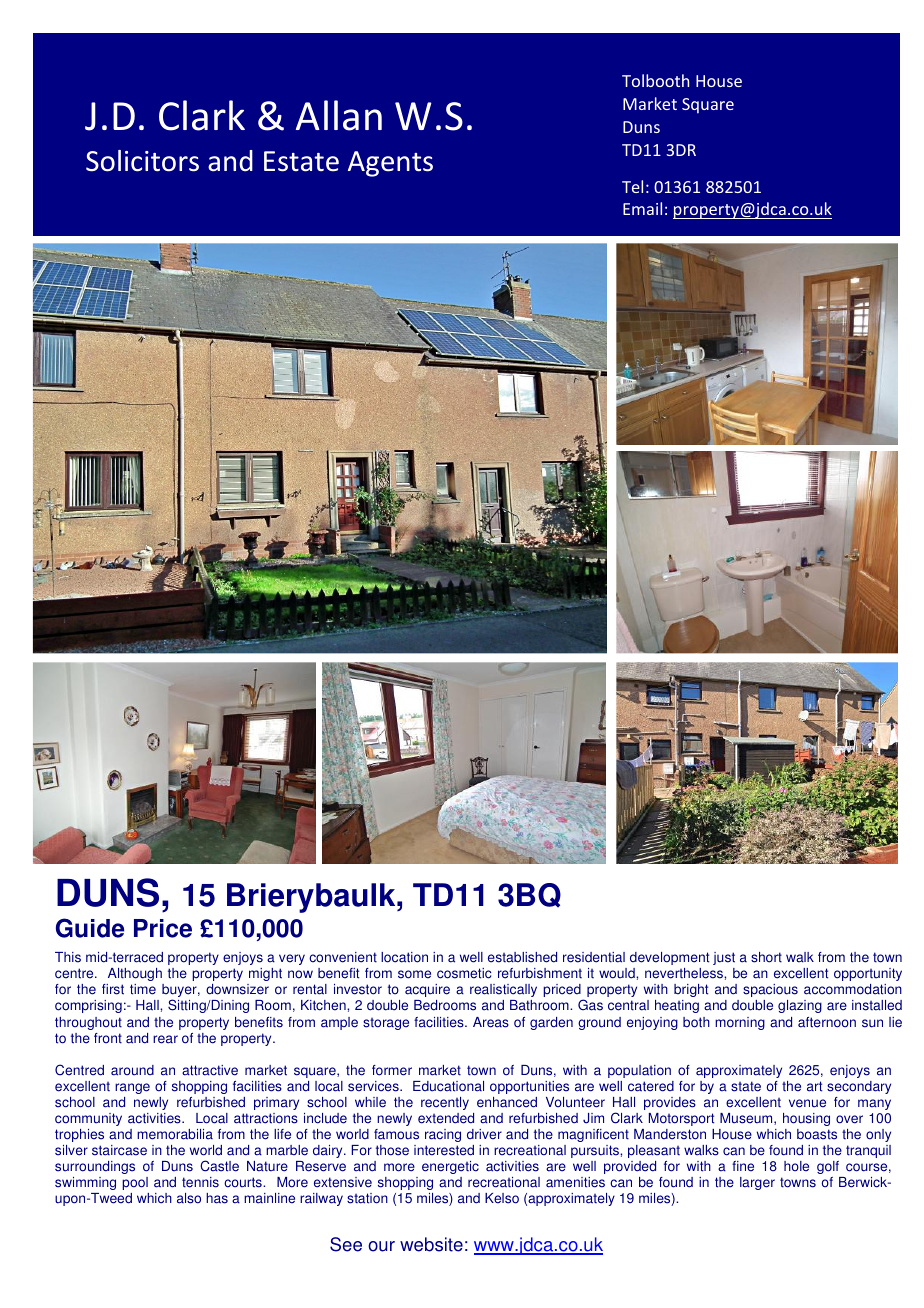 The image size is (924, 1308). What do you see at coordinates (90, 928) in the document?
I see `Guide` at bounding box center [90, 928].
